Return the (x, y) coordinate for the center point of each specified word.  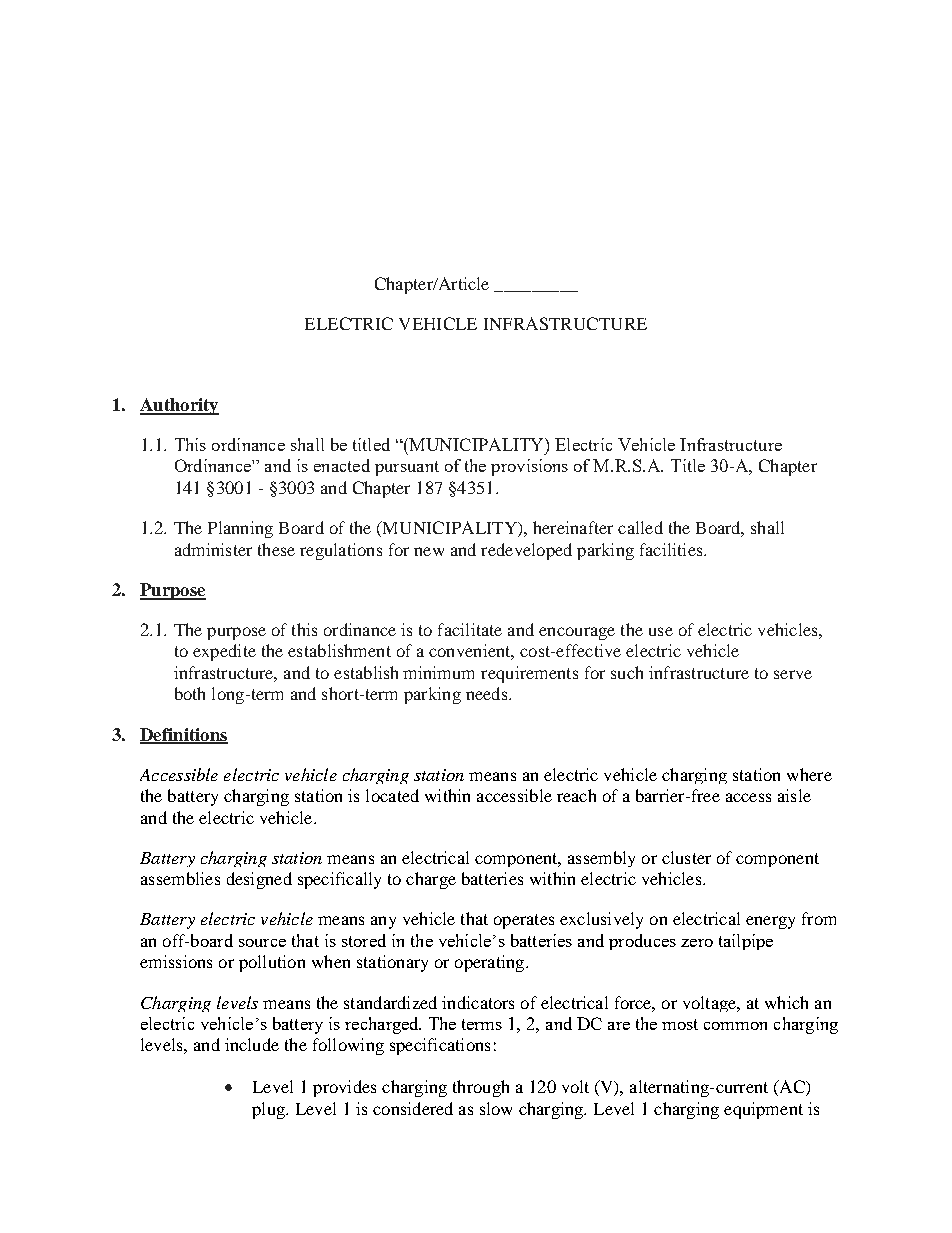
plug (269, 1110)
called (640, 527)
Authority (179, 406)
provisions (529, 467)
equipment (763, 1110)
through (481, 1088)
